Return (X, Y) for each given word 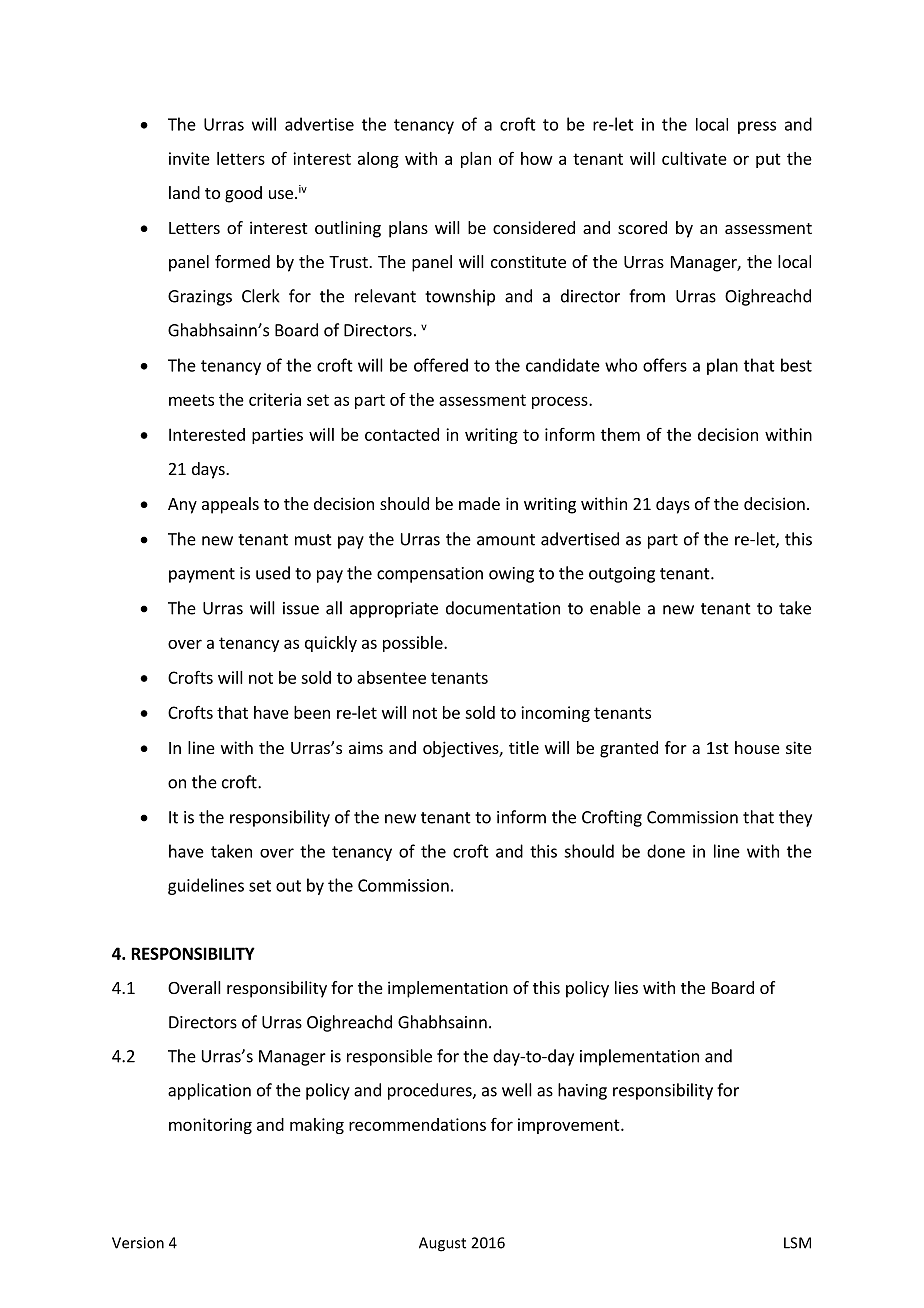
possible (414, 644)
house (757, 747)
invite (189, 158)
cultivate (694, 158)
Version (138, 1243)
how (537, 158)
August (442, 1244)
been (312, 712)
